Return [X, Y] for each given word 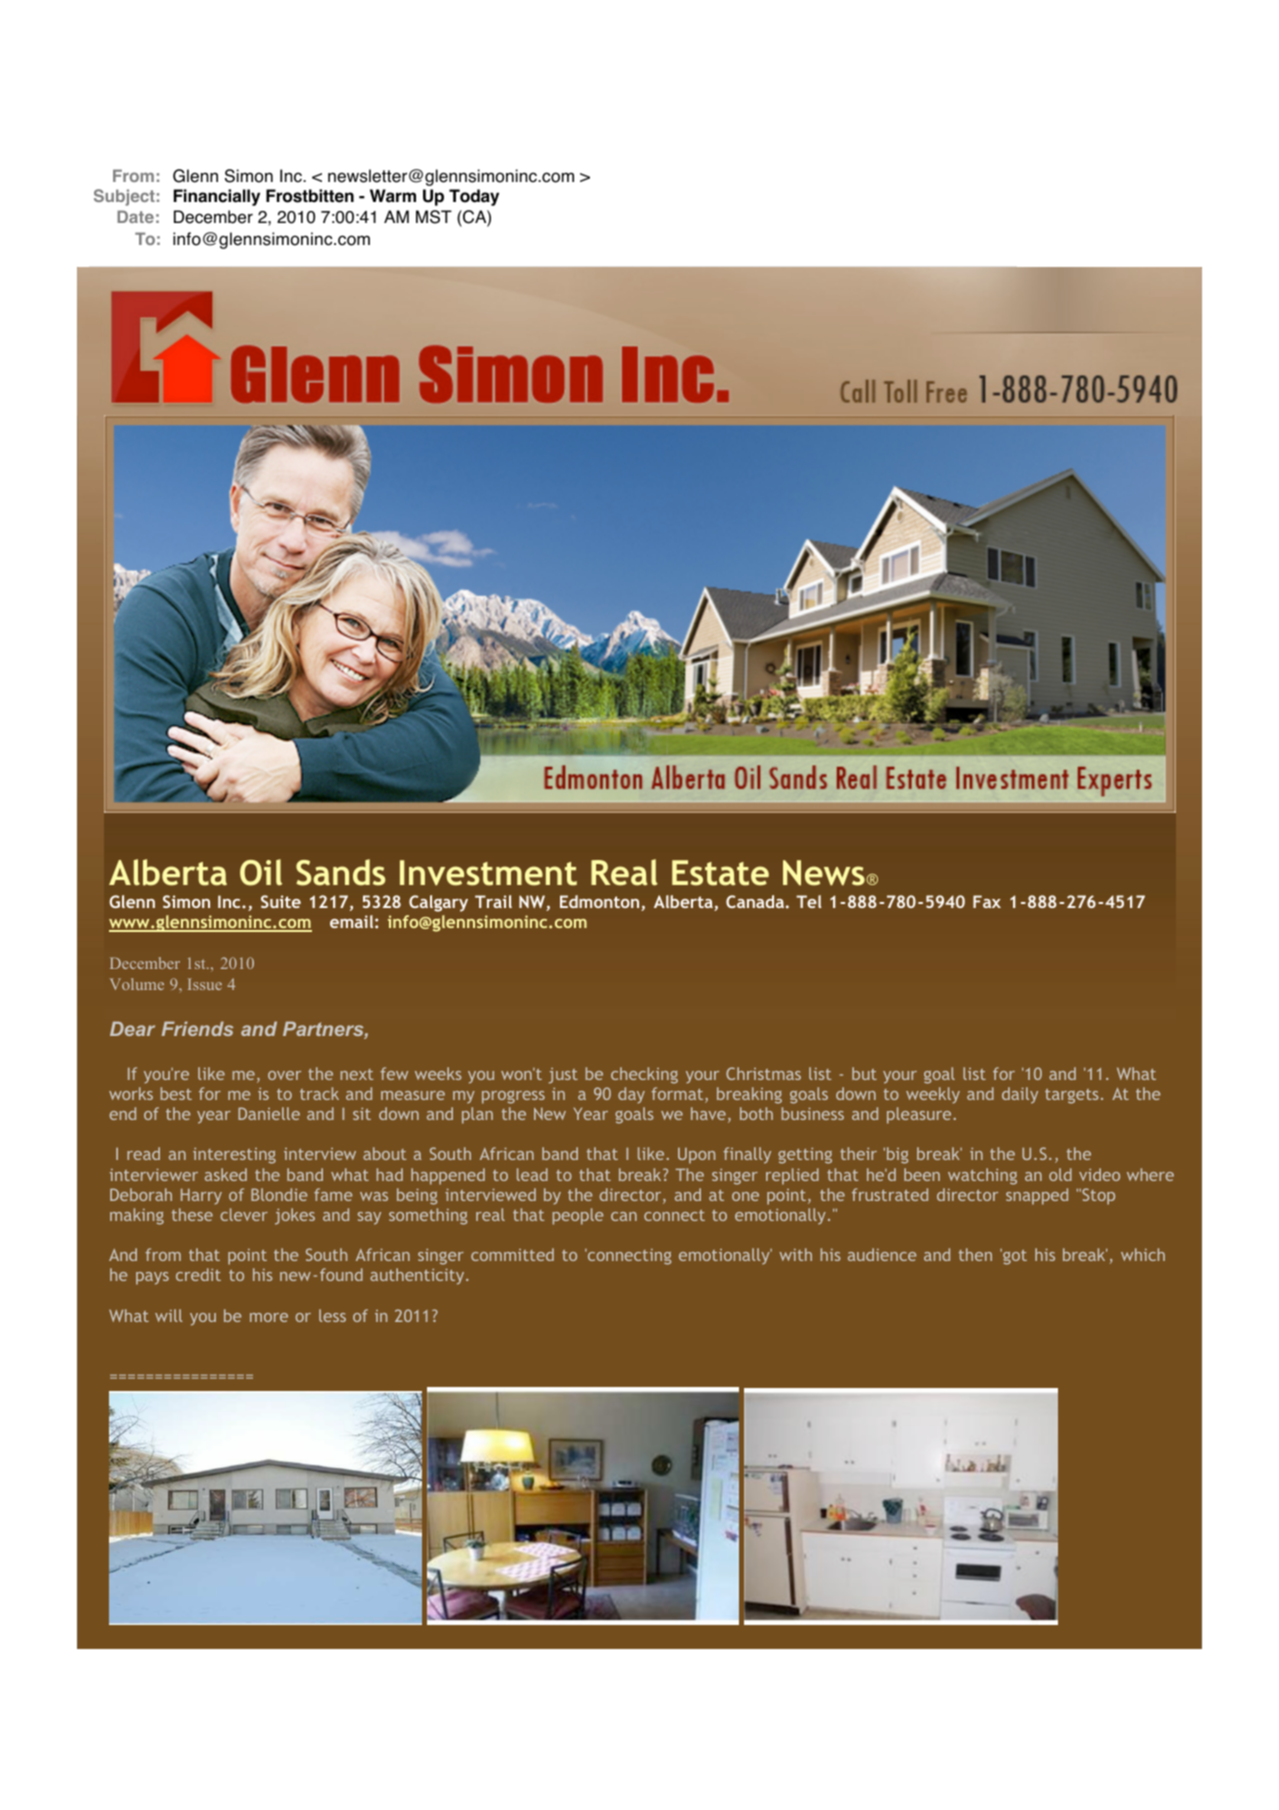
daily [1020, 1095]
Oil [261, 872]
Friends [198, 1028]
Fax [987, 901]
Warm [393, 196]
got [1014, 1257]
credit [198, 1274]
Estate [720, 873]
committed [512, 1254]
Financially [217, 197]
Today [474, 197]
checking [644, 1075]
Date [135, 216]
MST [434, 217]
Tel [809, 901]
